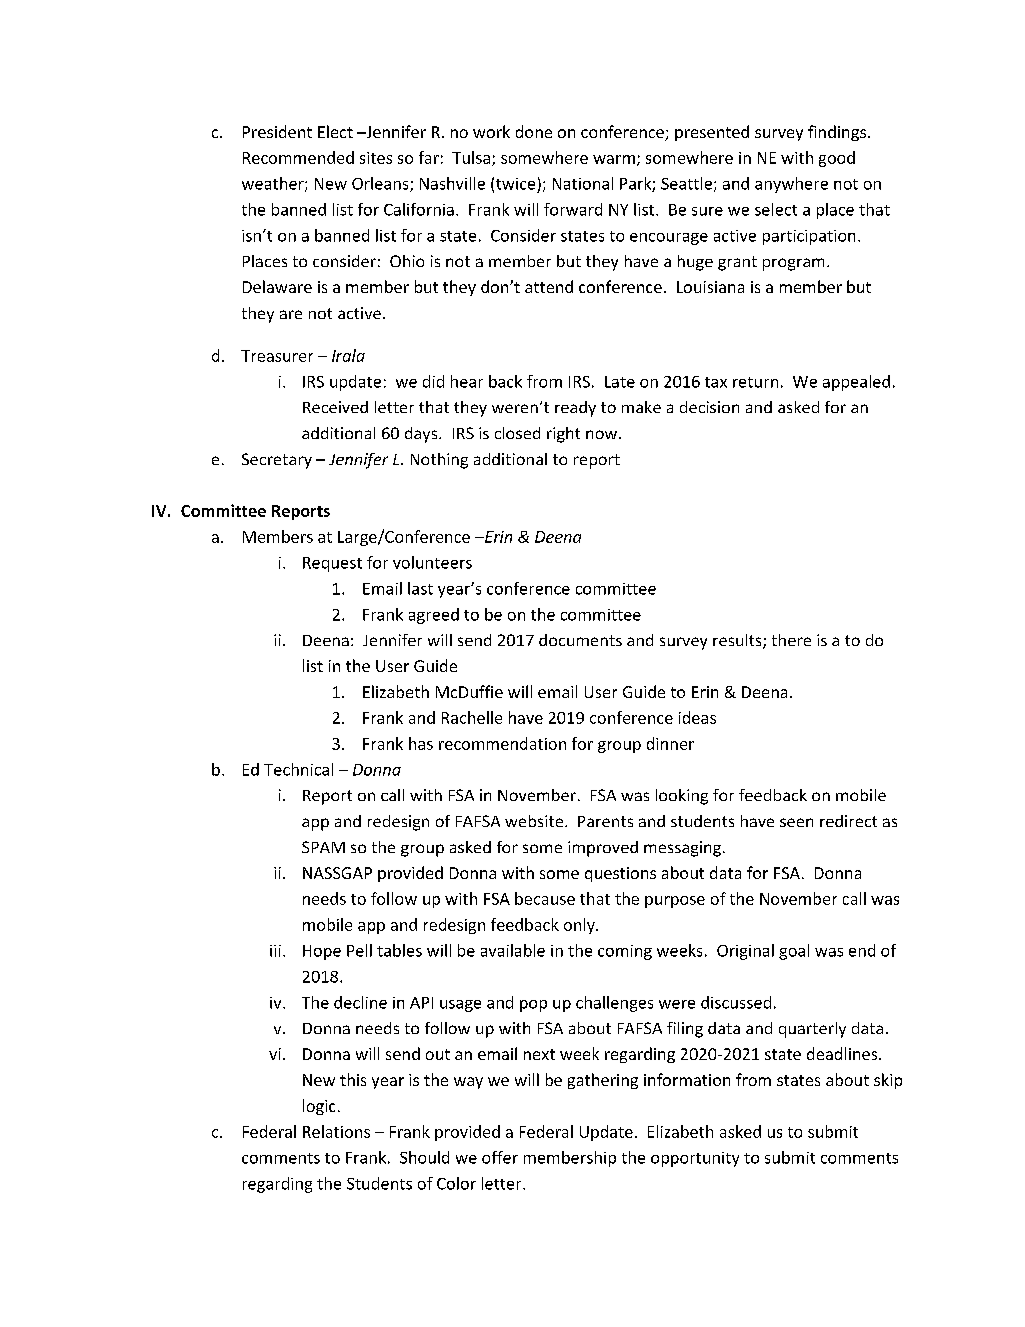 The image size is (1025, 1327). Describe the element at coordinates (794, 952) in the screenshot. I see `goal` at that location.
